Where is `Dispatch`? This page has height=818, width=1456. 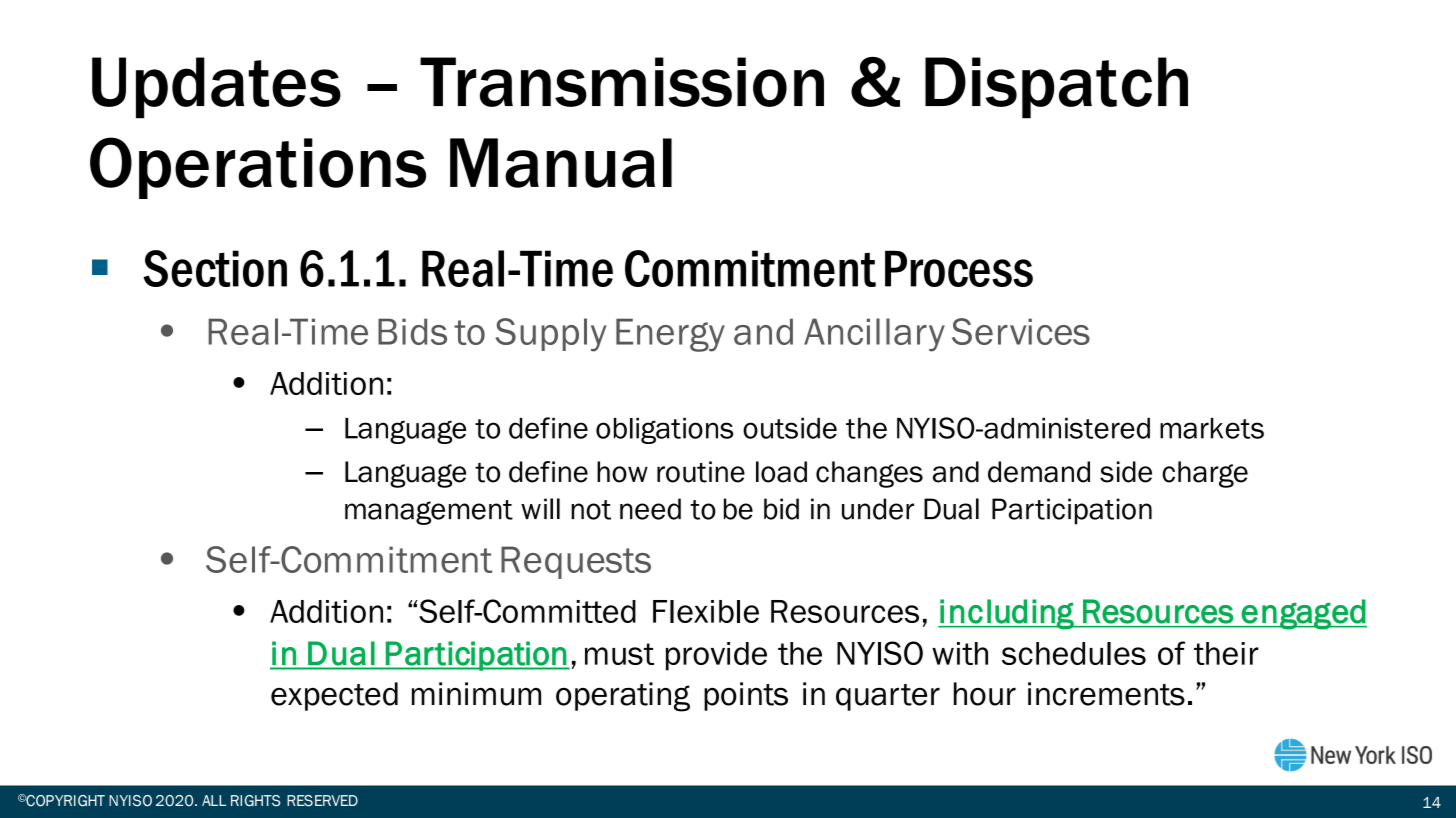
Dispatch is located at coordinates (1056, 88).
